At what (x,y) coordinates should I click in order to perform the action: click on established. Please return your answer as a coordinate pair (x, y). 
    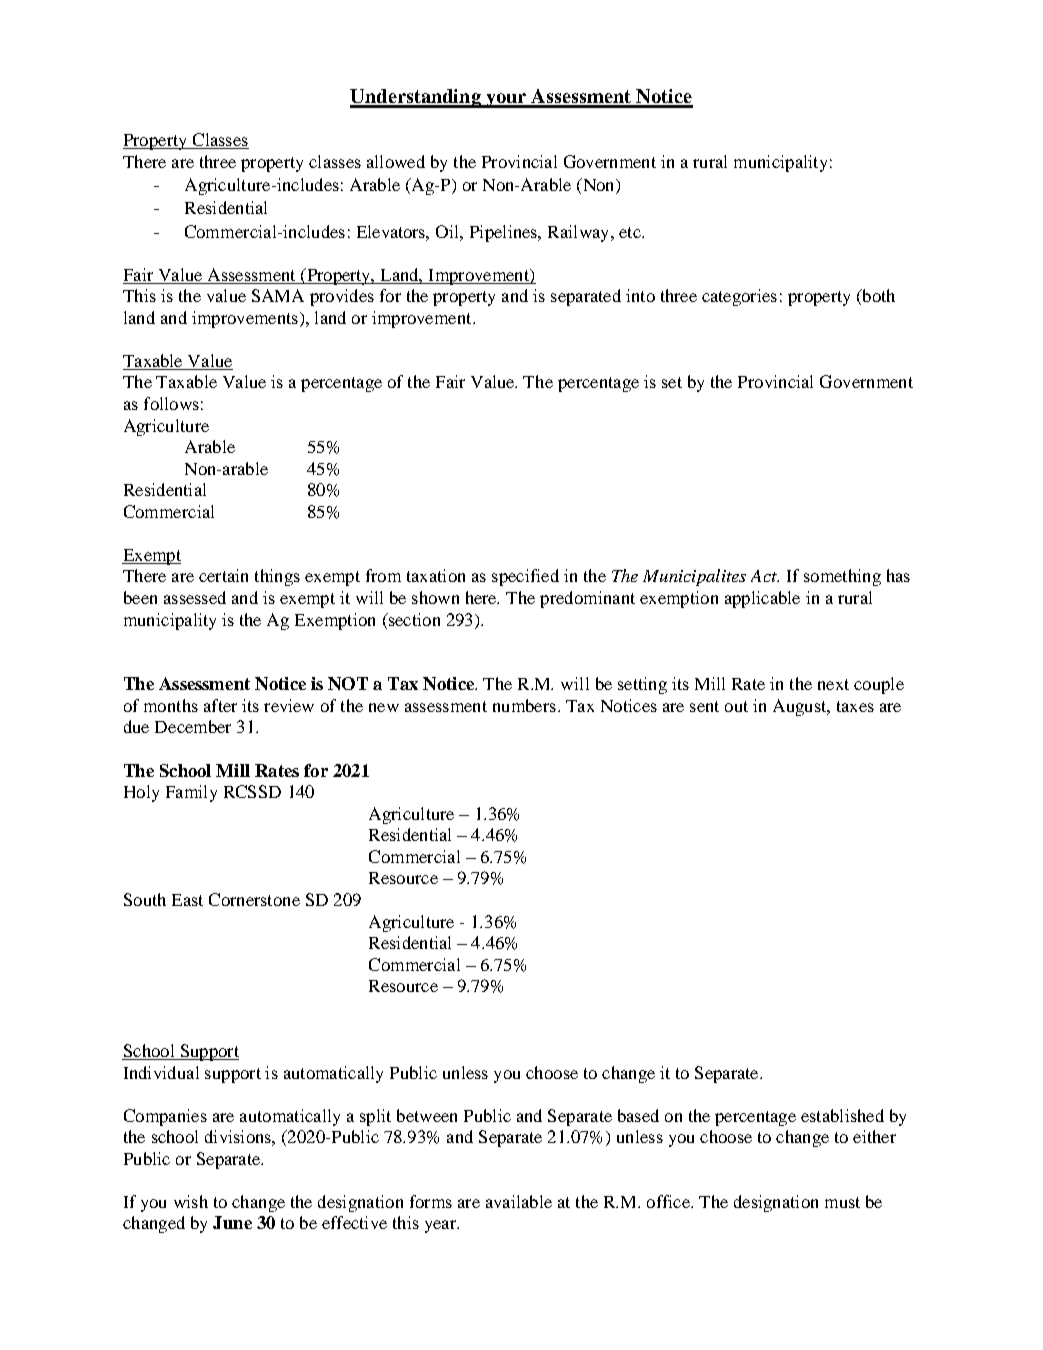
    Looking at the image, I should click on (842, 1115).
